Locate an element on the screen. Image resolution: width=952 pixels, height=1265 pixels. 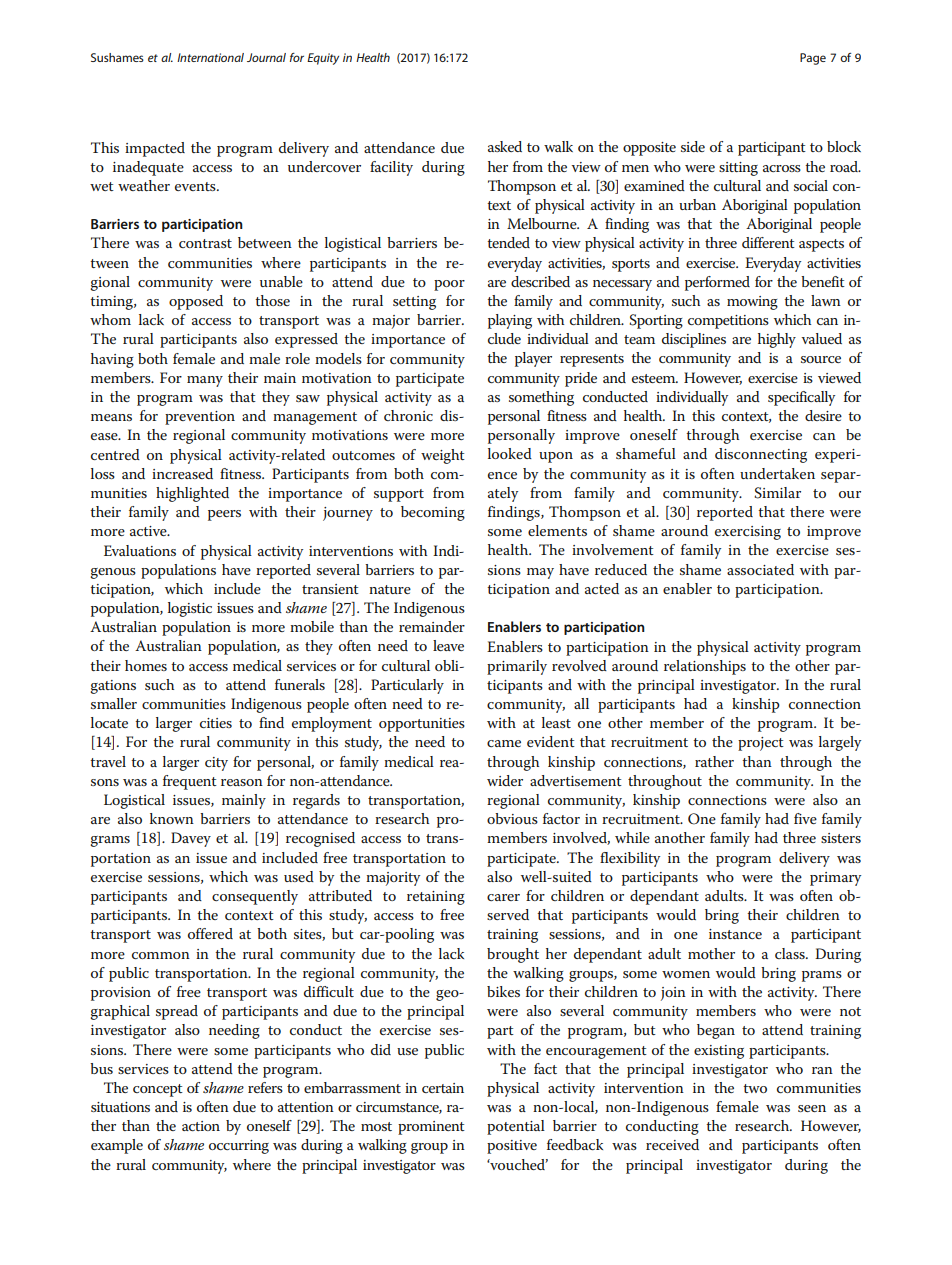
action is located at coordinates (201, 1126).
